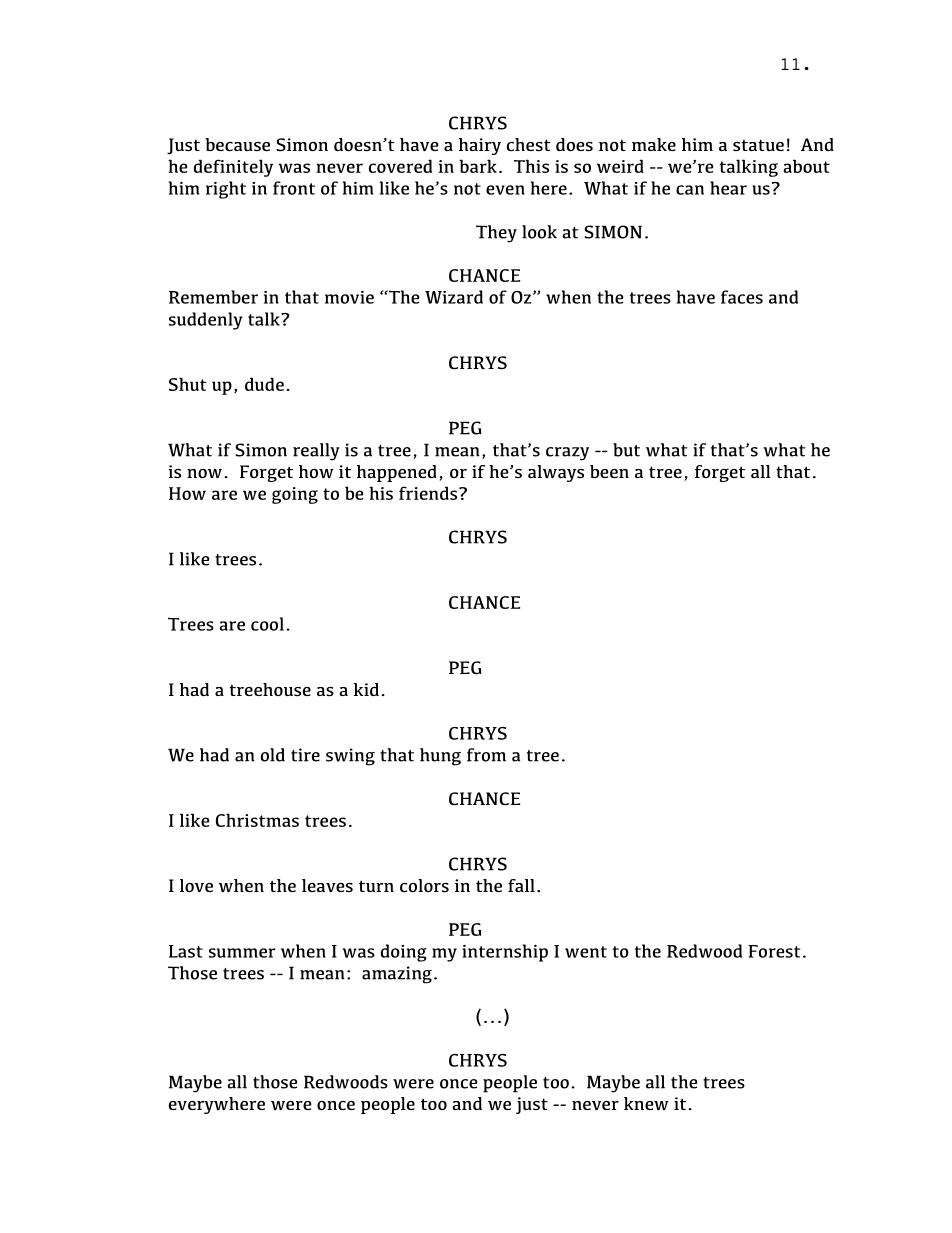  Describe the element at coordinates (478, 166) in the image. I see `bark` at that location.
